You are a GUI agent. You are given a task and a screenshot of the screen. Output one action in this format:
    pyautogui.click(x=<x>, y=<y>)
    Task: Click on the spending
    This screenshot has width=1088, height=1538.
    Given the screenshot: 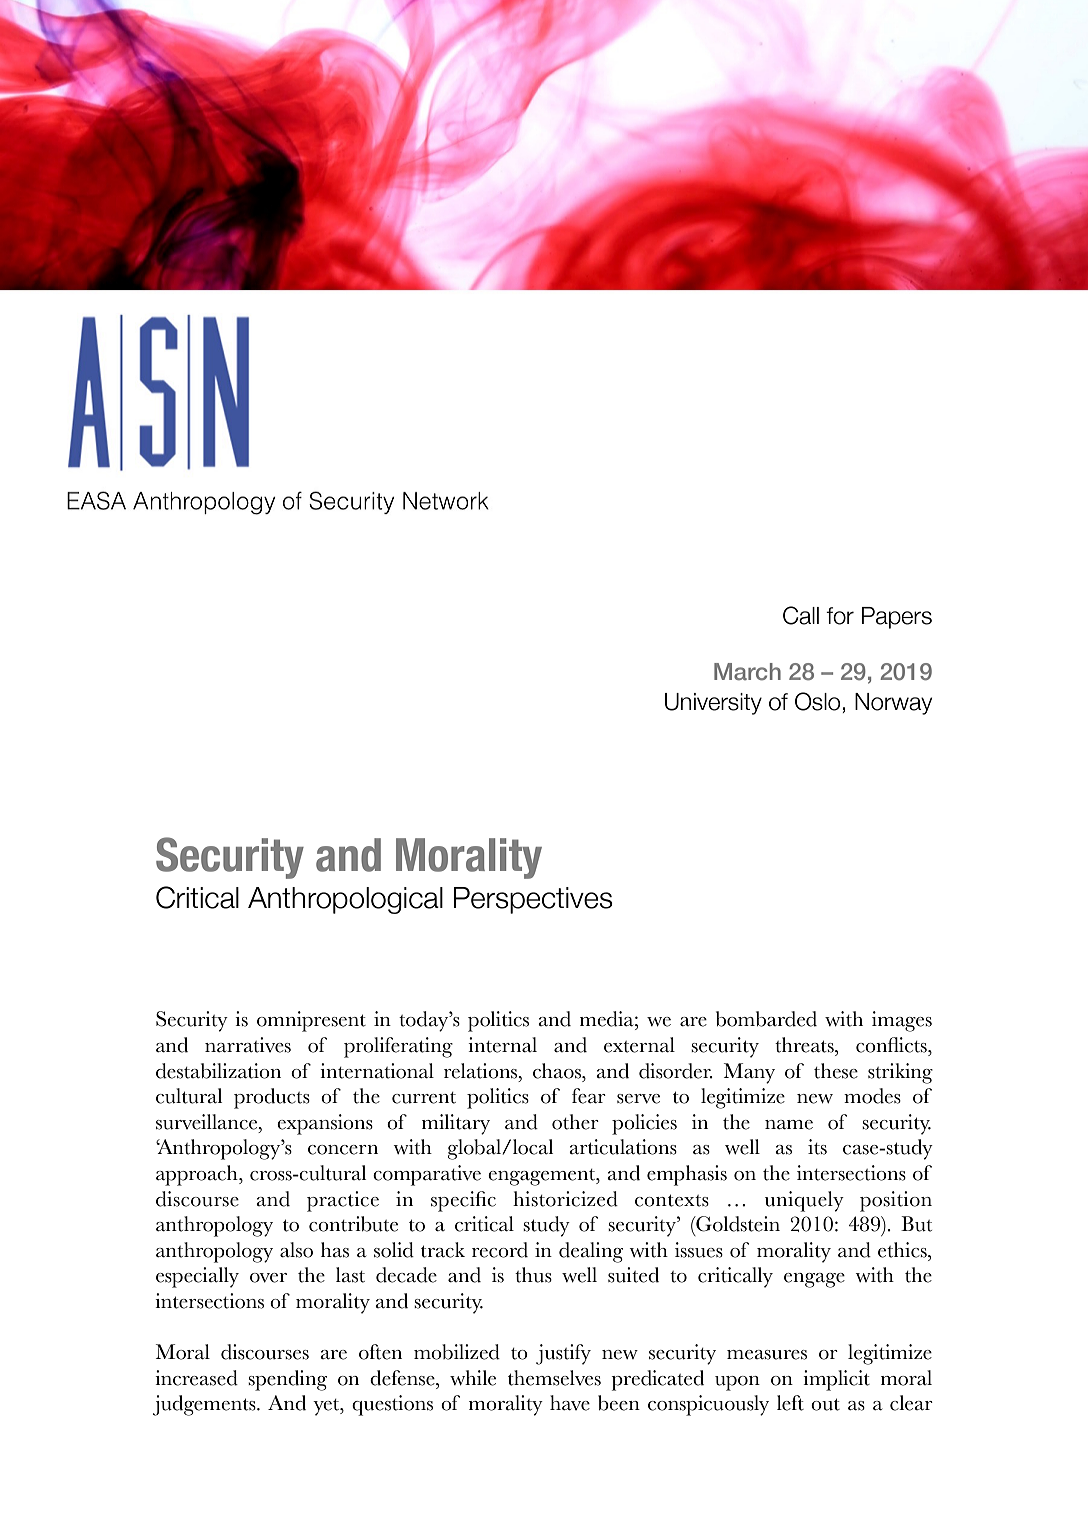 What is the action you would take?
    pyautogui.click(x=287, y=1380)
